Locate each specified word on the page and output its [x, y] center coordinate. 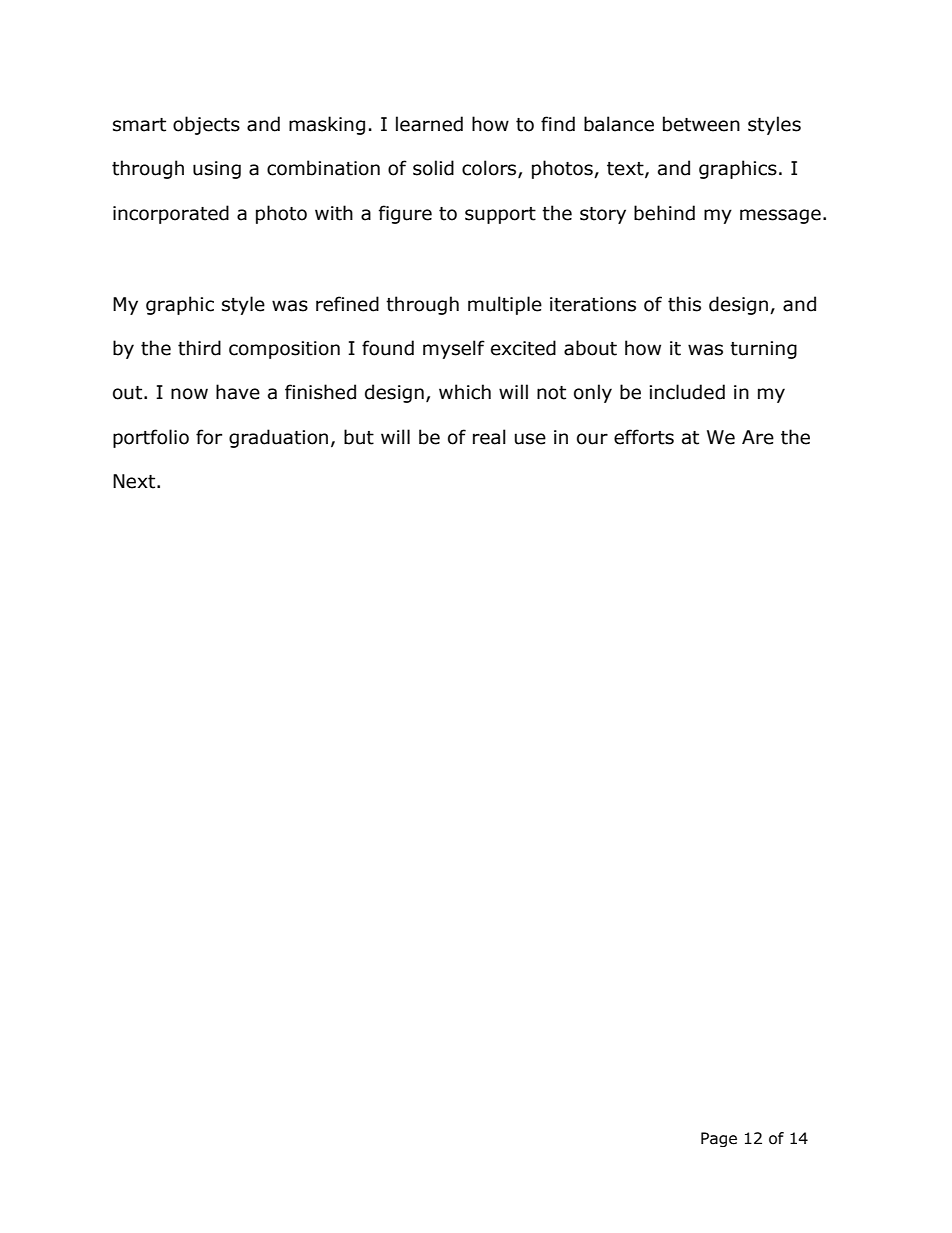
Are [758, 437]
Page [719, 1139]
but [359, 437]
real [489, 437]
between [701, 124]
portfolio [151, 438]
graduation [278, 438]
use [530, 439]
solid [433, 168]
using [217, 170]
